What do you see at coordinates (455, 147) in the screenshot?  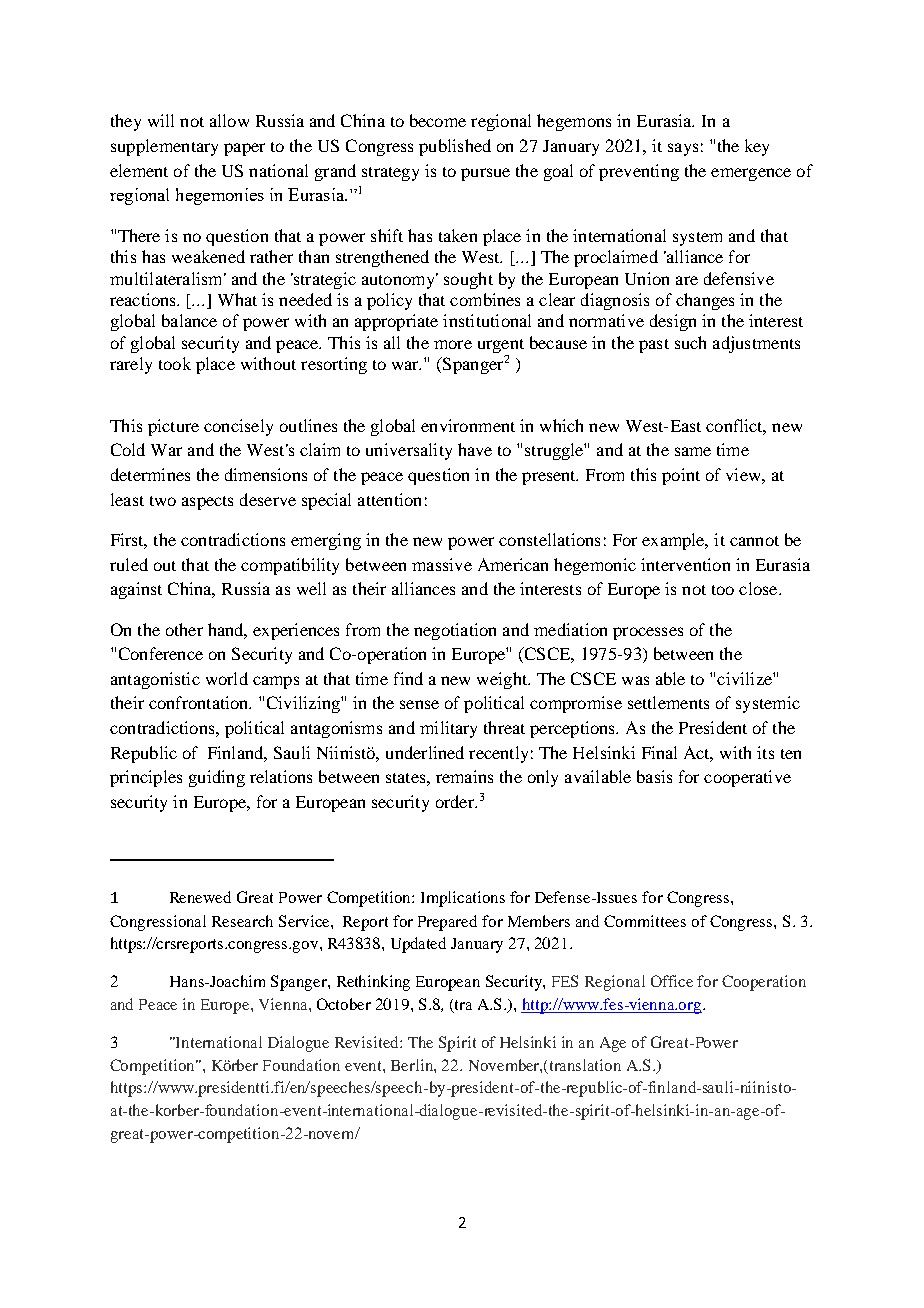 I see `published` at bounding box center [455, 147].
